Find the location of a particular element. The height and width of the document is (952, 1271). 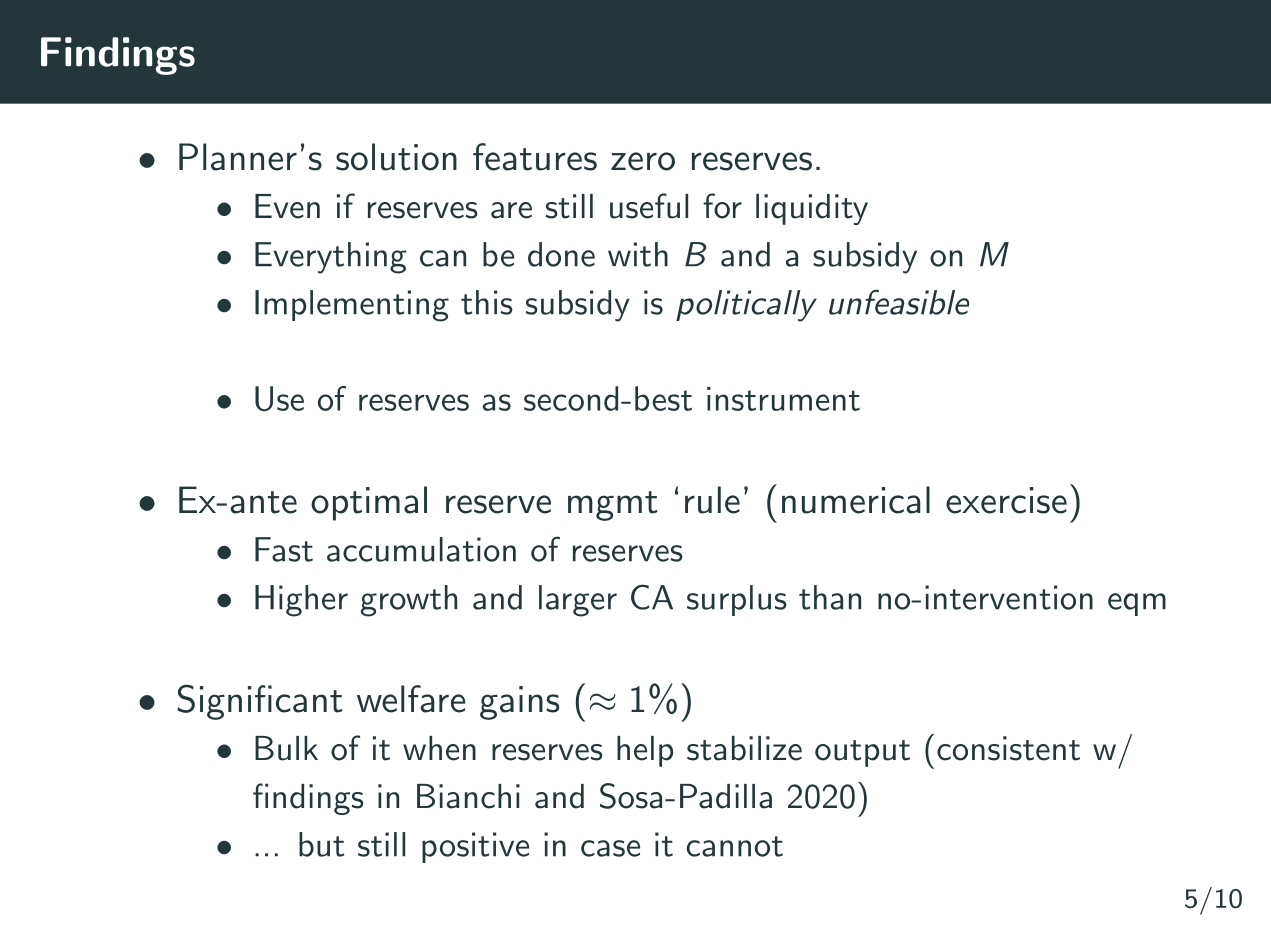

zero is located at coordinates (643, 161).
